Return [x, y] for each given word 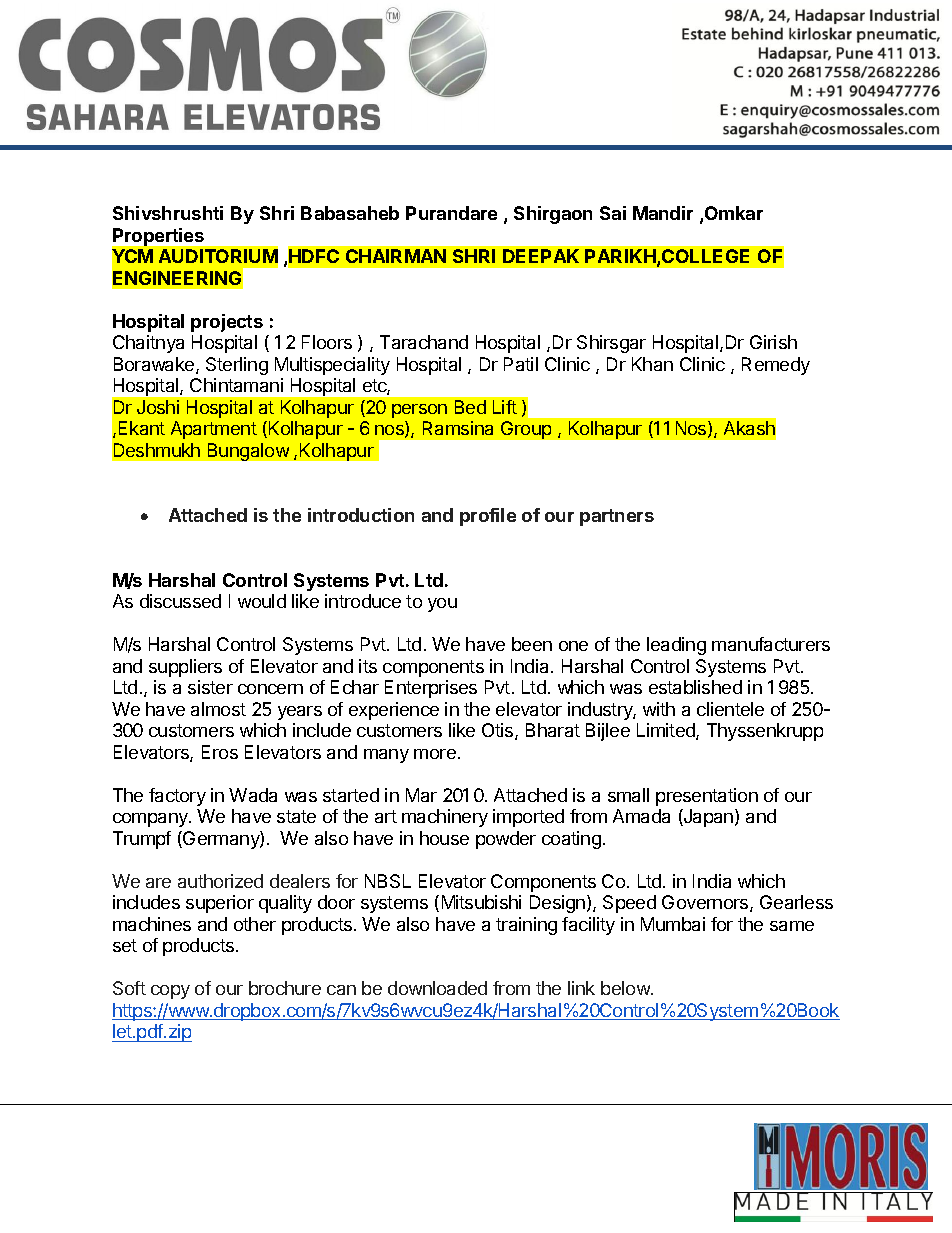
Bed [470, 407]
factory [177, 797]
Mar [421, 795]
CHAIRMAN [396, 256]
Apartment [214, 430]
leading [676, 646]
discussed [180, 601]
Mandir [663, 213]
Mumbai [673, 924]
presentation [707, 797]
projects [227, 323]
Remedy [776, 366]
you [442, 605]
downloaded [437, 988]
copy [170, 992]
